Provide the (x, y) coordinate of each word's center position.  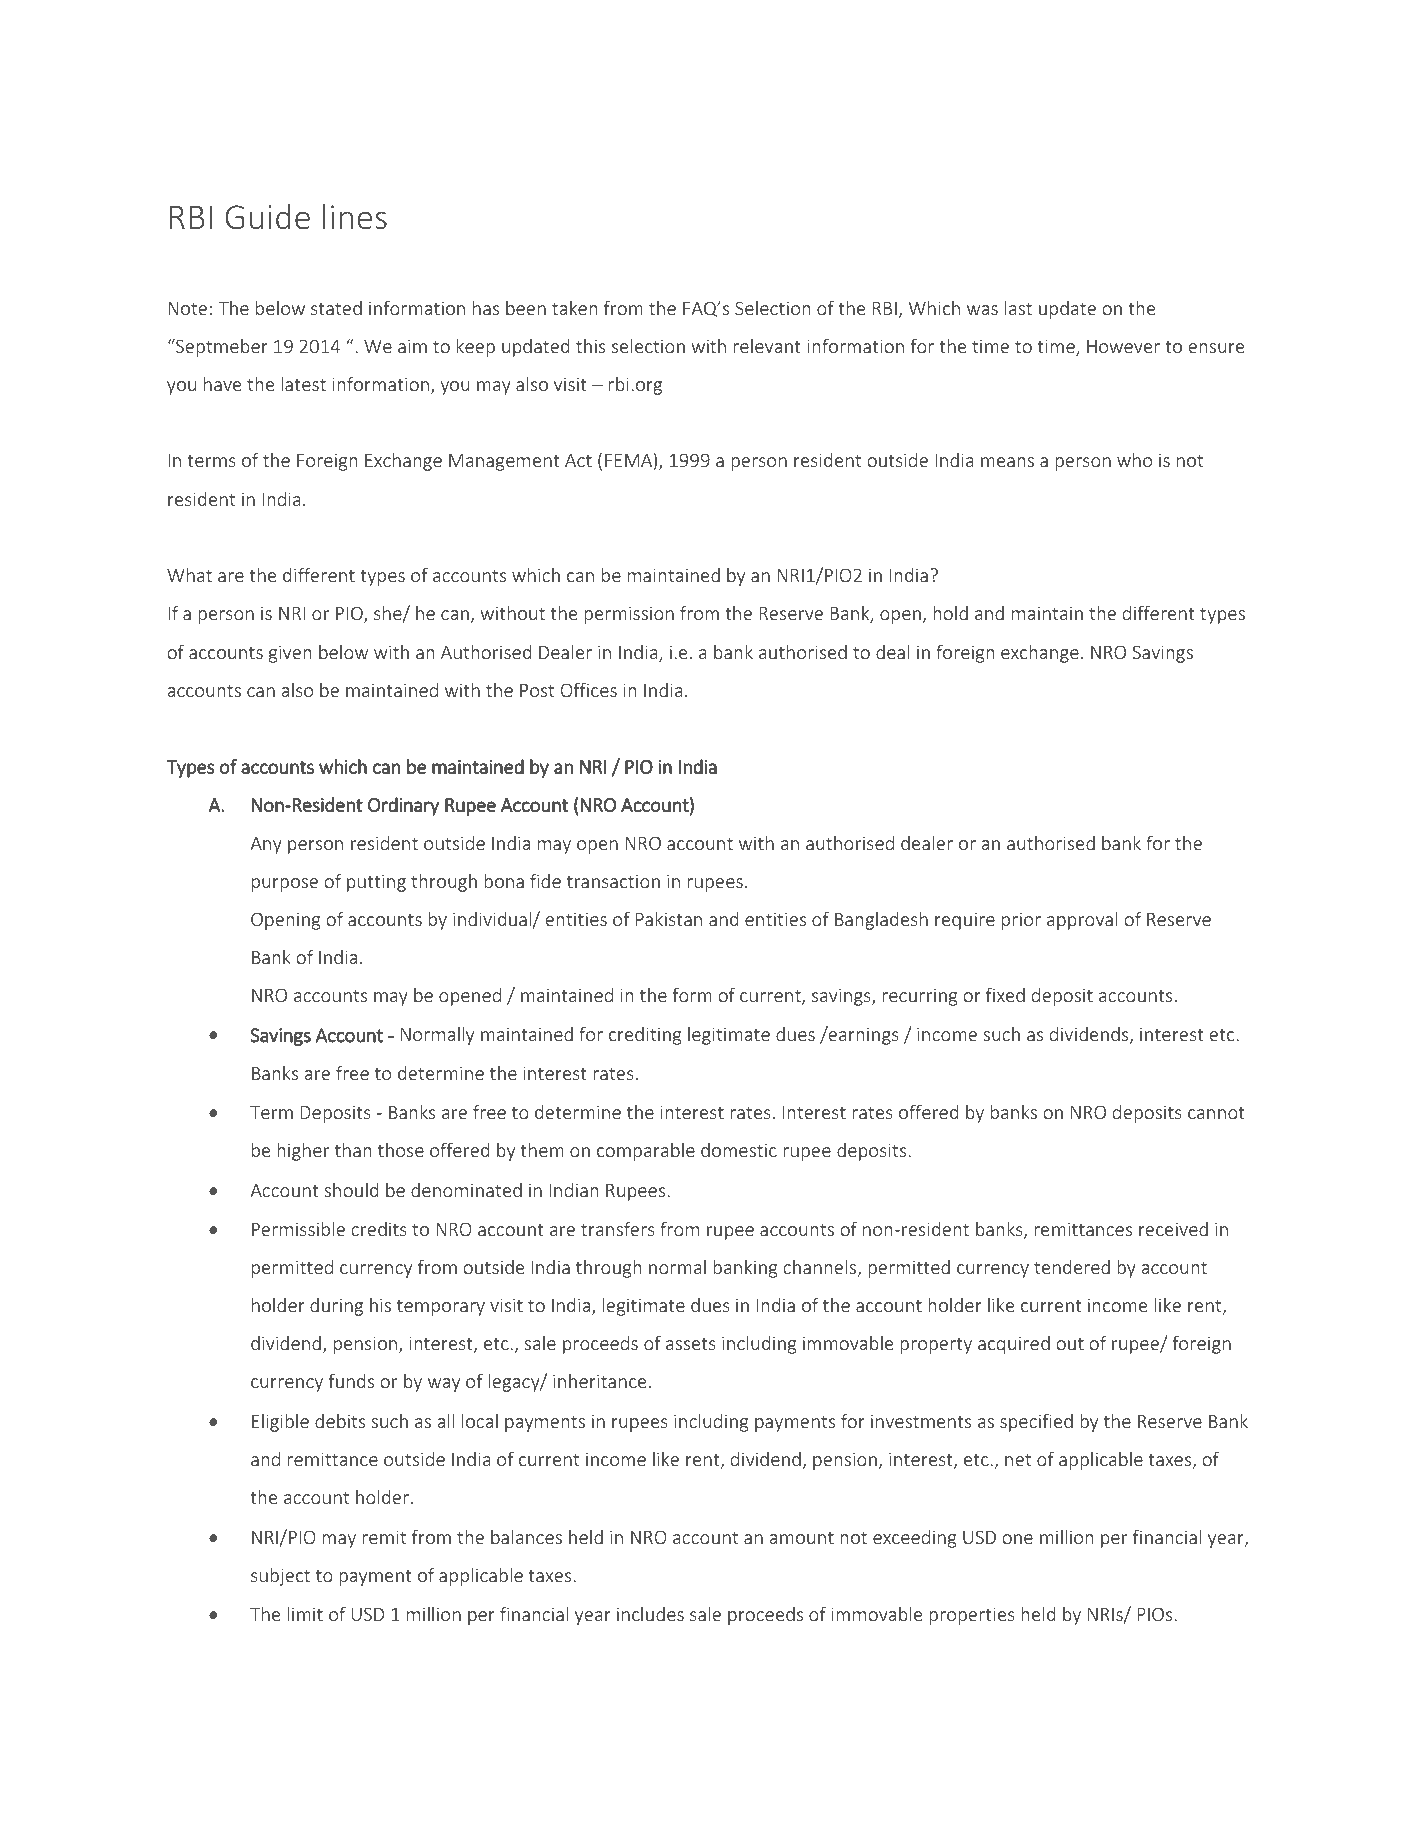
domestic (739, 1150)
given (290, 654)
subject (280, 1577)
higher (303, 1152)
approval (1082, 921)
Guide (267, 217)
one (1018, 1539)
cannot (1216, 1113)
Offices (589, 689)
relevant (767, 346)
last (1018, 308)
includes (650, 1614)
